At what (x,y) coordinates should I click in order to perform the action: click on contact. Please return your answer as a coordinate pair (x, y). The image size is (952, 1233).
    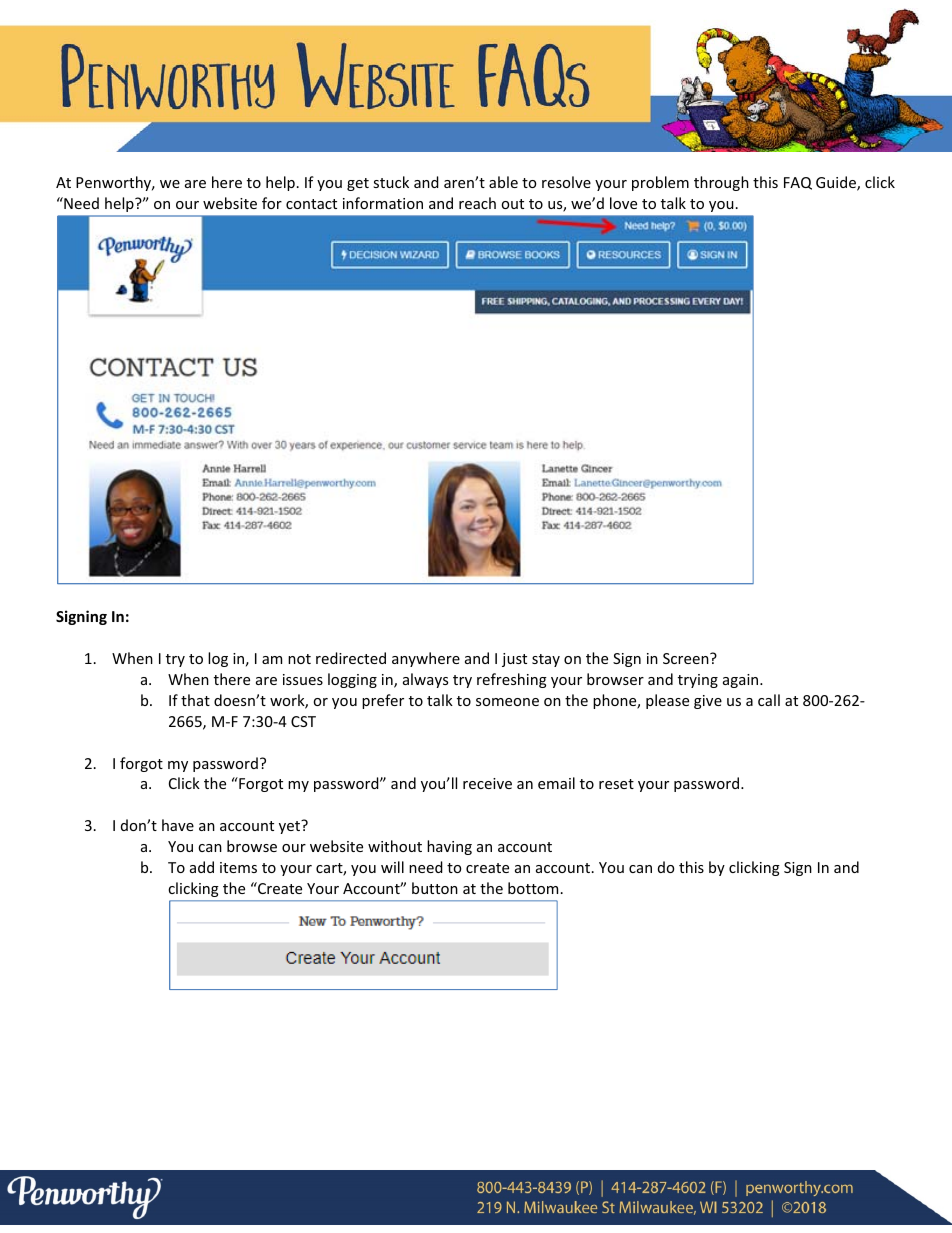
    Looking at the image, I should click on (311, 204).
